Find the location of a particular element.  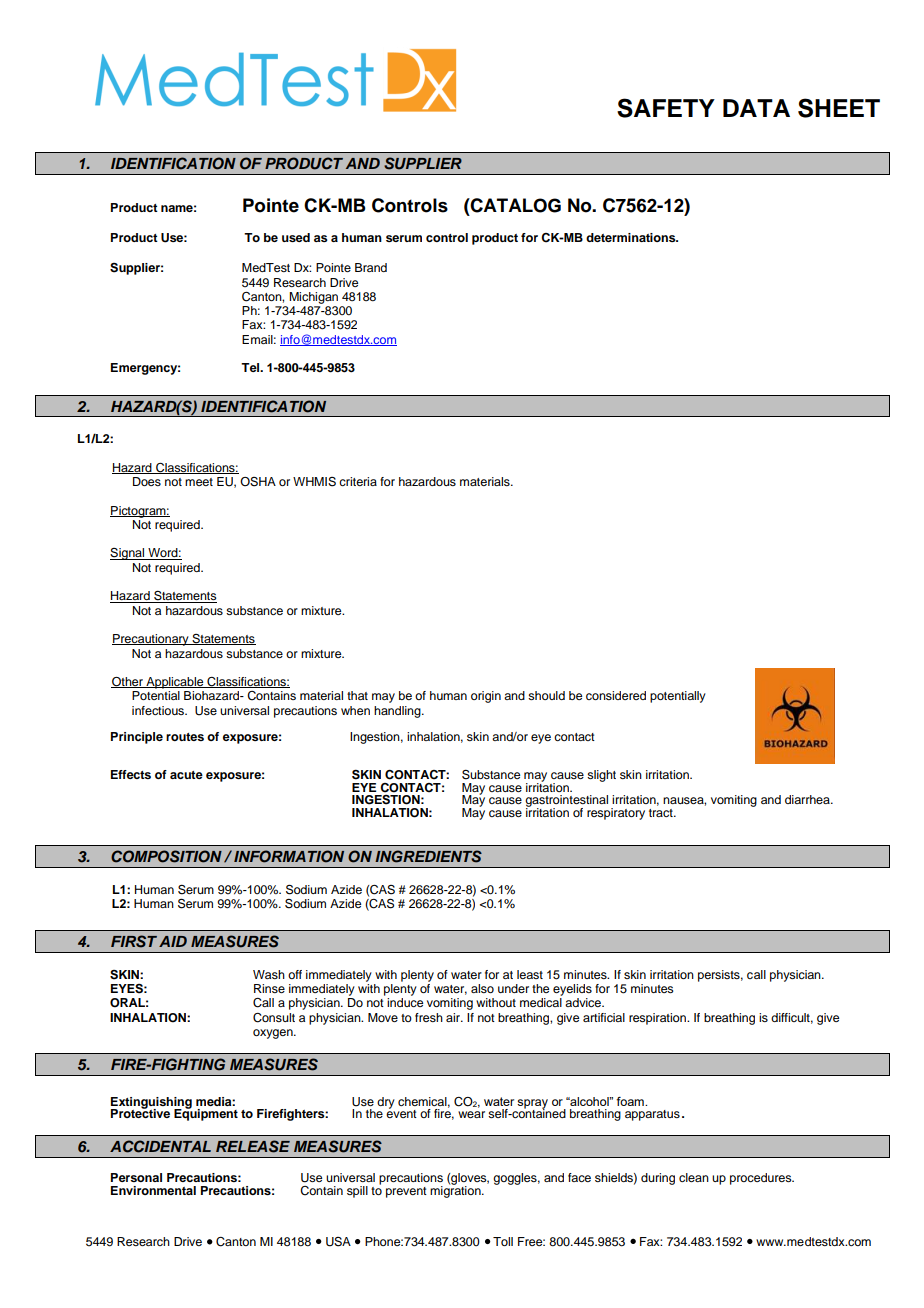

used is located at coordinates (296, 237).
